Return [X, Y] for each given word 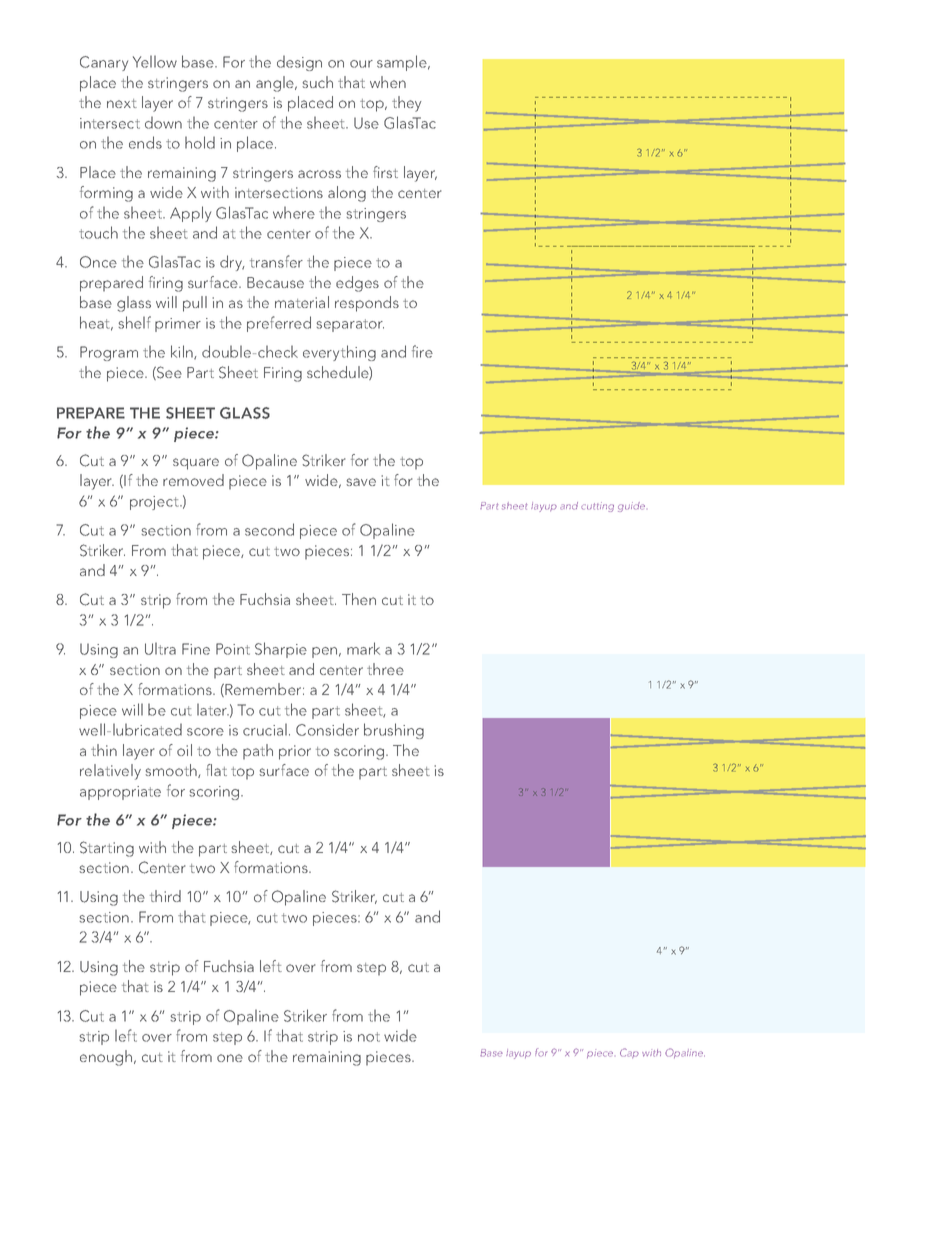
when [388, 82]
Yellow [155, 61]
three [385, 669]
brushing [394, 731]
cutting [597, 507]
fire [422, 351]
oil [184, 750]
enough [106, 1058]
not [369, 1037]
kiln [183, 352]
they [407, 104]
